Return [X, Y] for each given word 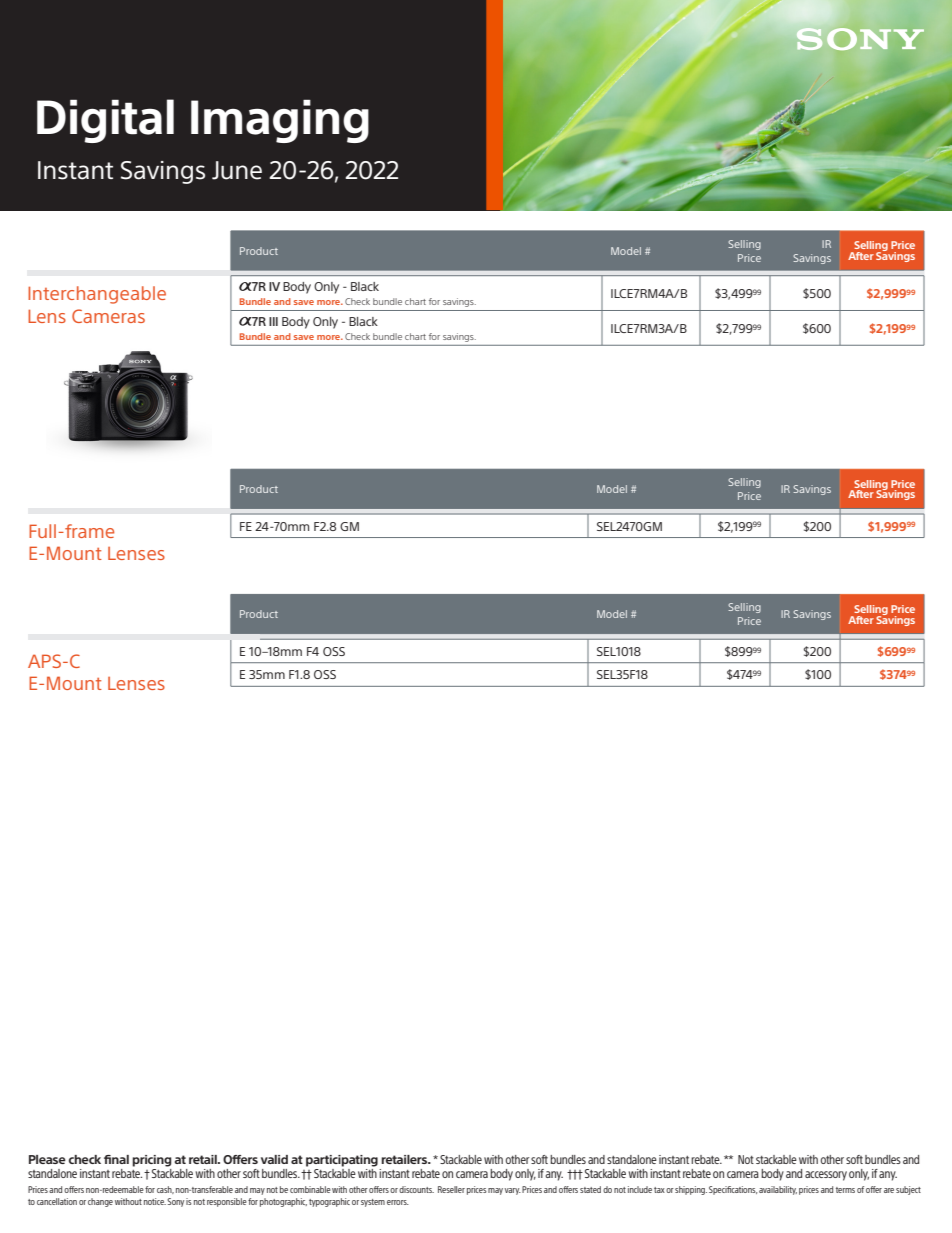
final [116, 1159]
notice [155, 1201]
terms [845, 1190]
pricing [152, 1161]
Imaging [280, 121]
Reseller [451, 1189]
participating [342, 1161]
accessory [826, 1176]
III [273, 321]
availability [778, 1190]
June [237, 170]
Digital [105, 121]
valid [274, 1159]
